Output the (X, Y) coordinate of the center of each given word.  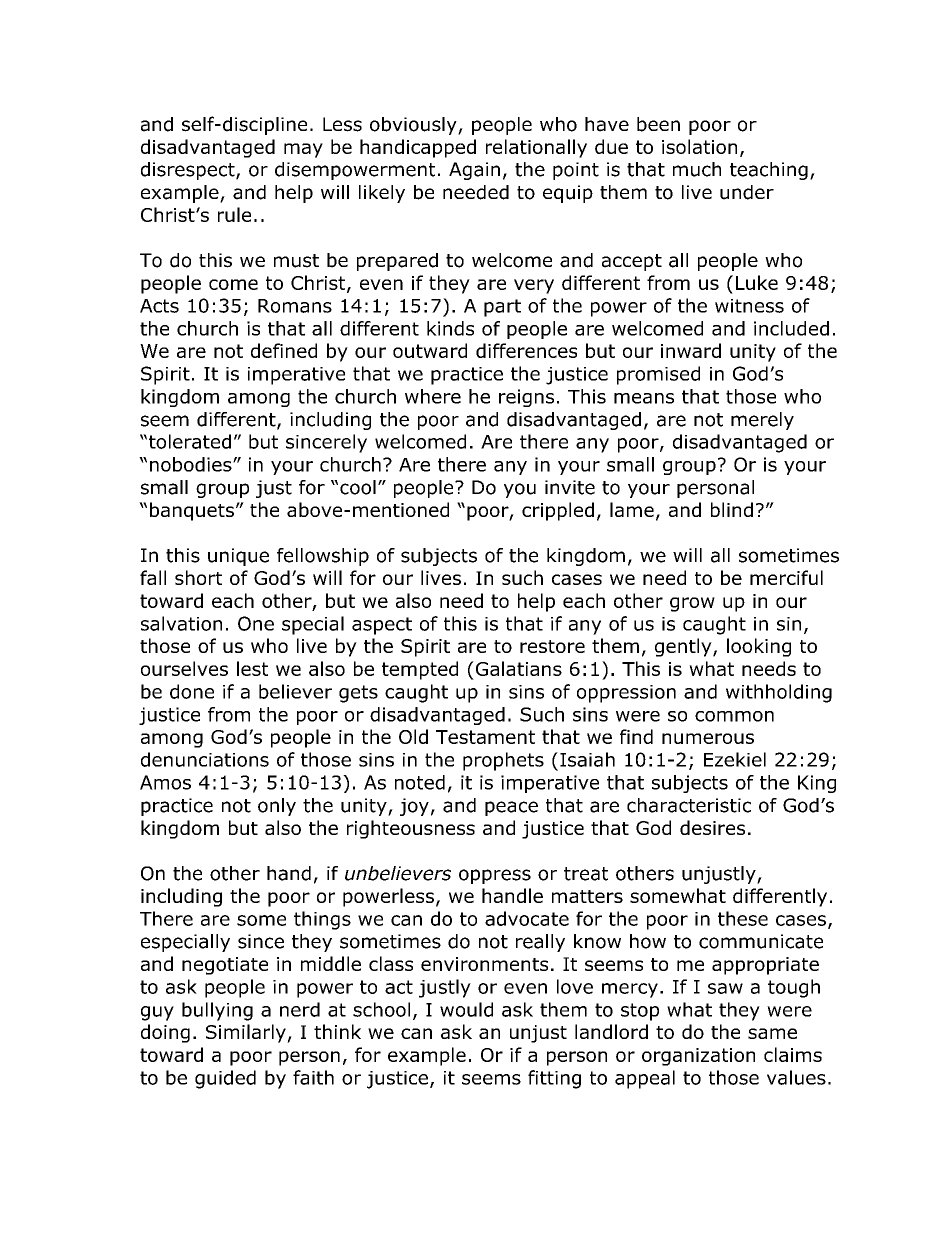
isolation (699, 146)
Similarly (247, 1033)
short (198, 577)
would (466, 1009)
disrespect (189, 171)
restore (552, 646)
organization (698, 1057)
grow (692, 604)
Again (474, 171)
